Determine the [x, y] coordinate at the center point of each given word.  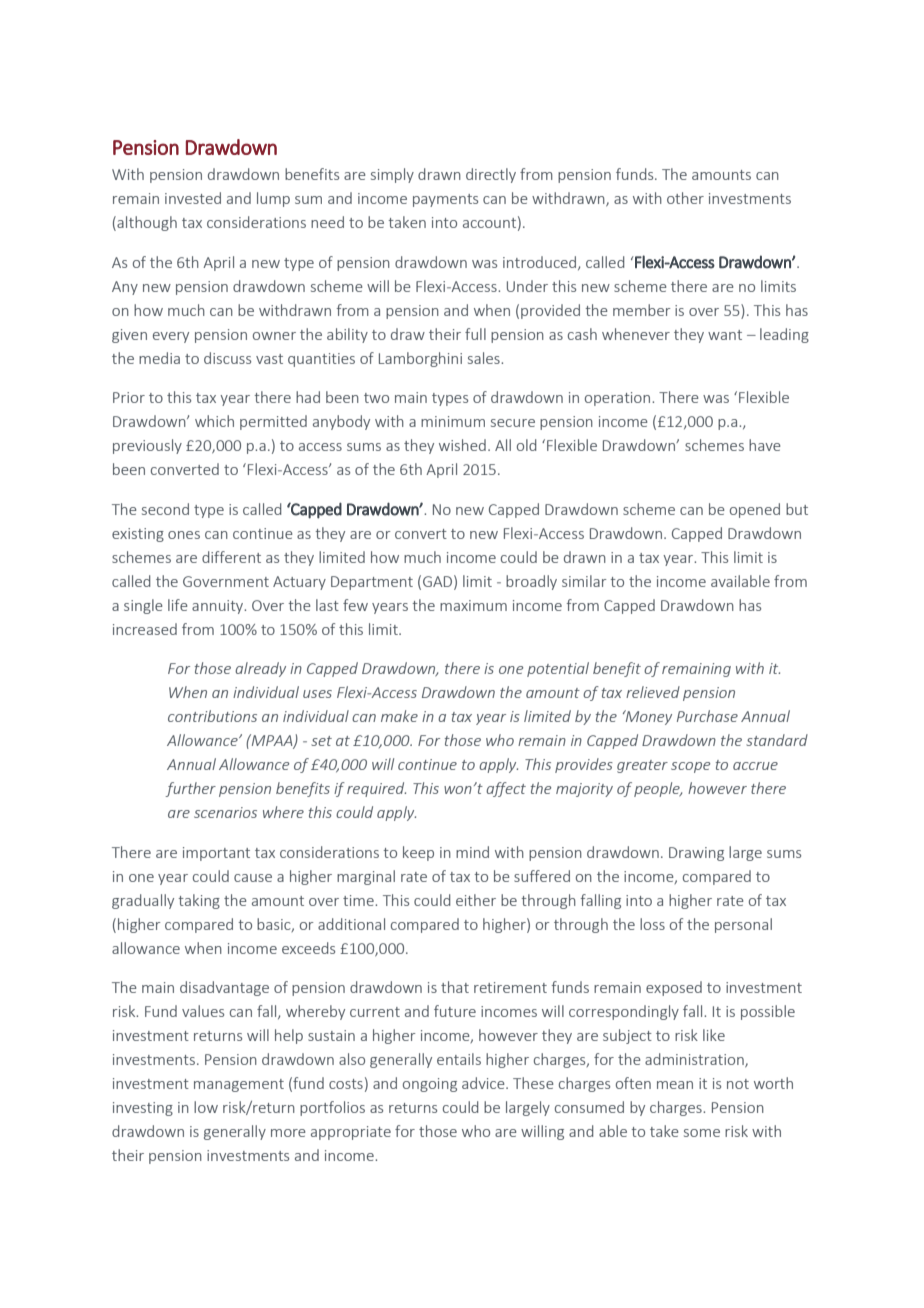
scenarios [225, 812]
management [239, 1085]
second [165, 509]
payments [445, 200]
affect [506, 789]
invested [193, 198]
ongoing [430, 1085]
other [685, 198]
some [702, 1133]
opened [755, 510]
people [658, 789]
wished [462, 445]
